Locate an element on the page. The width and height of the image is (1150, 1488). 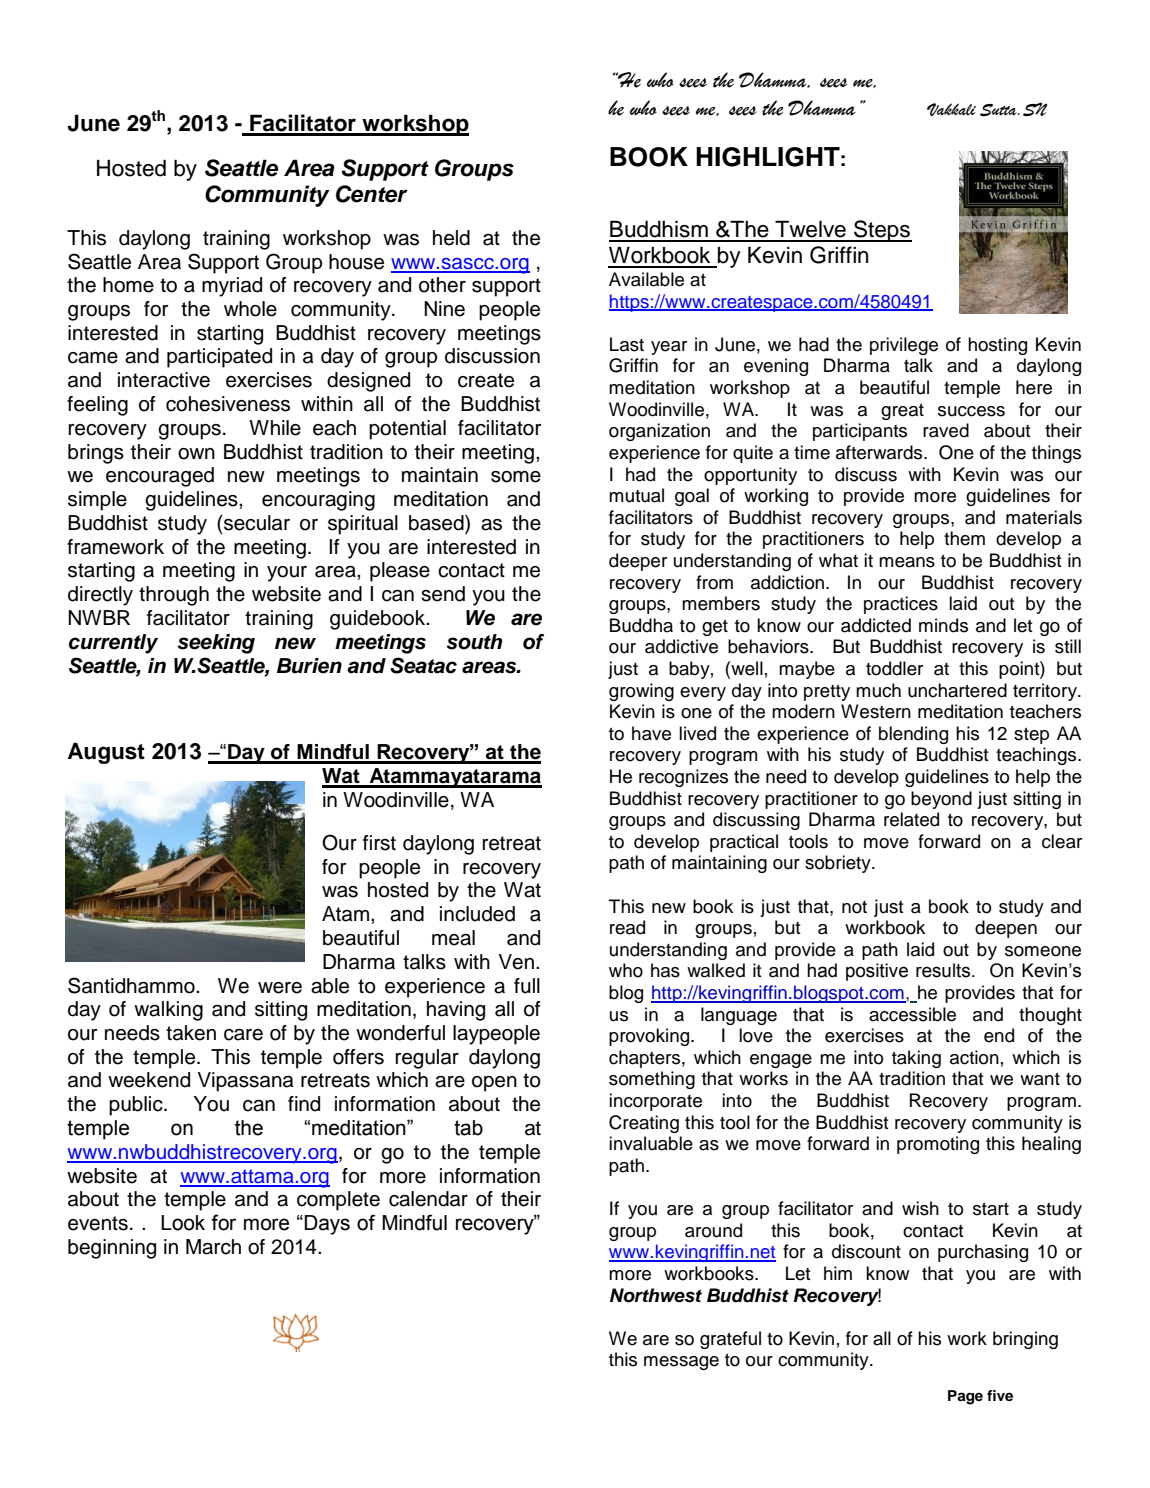
March is located at coordinates (213, 1247).
